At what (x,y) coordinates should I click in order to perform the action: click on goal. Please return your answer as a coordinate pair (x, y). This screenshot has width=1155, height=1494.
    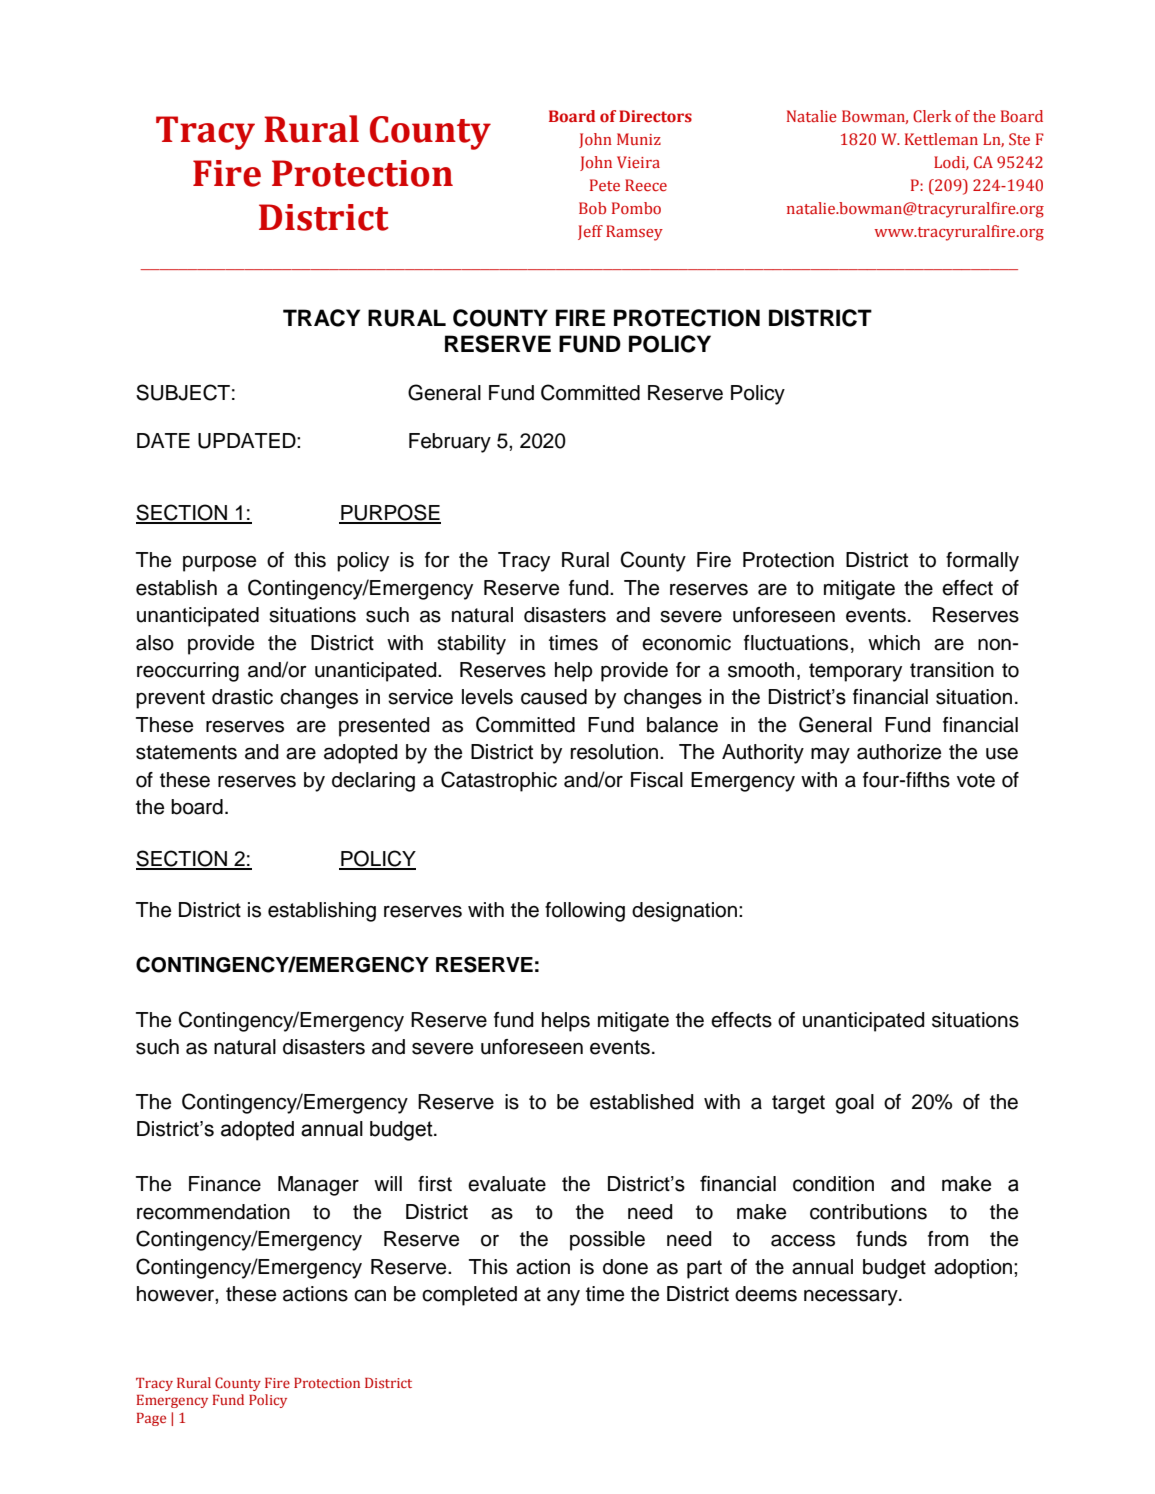
    Looking at the image, I should click on (854, 1104).
